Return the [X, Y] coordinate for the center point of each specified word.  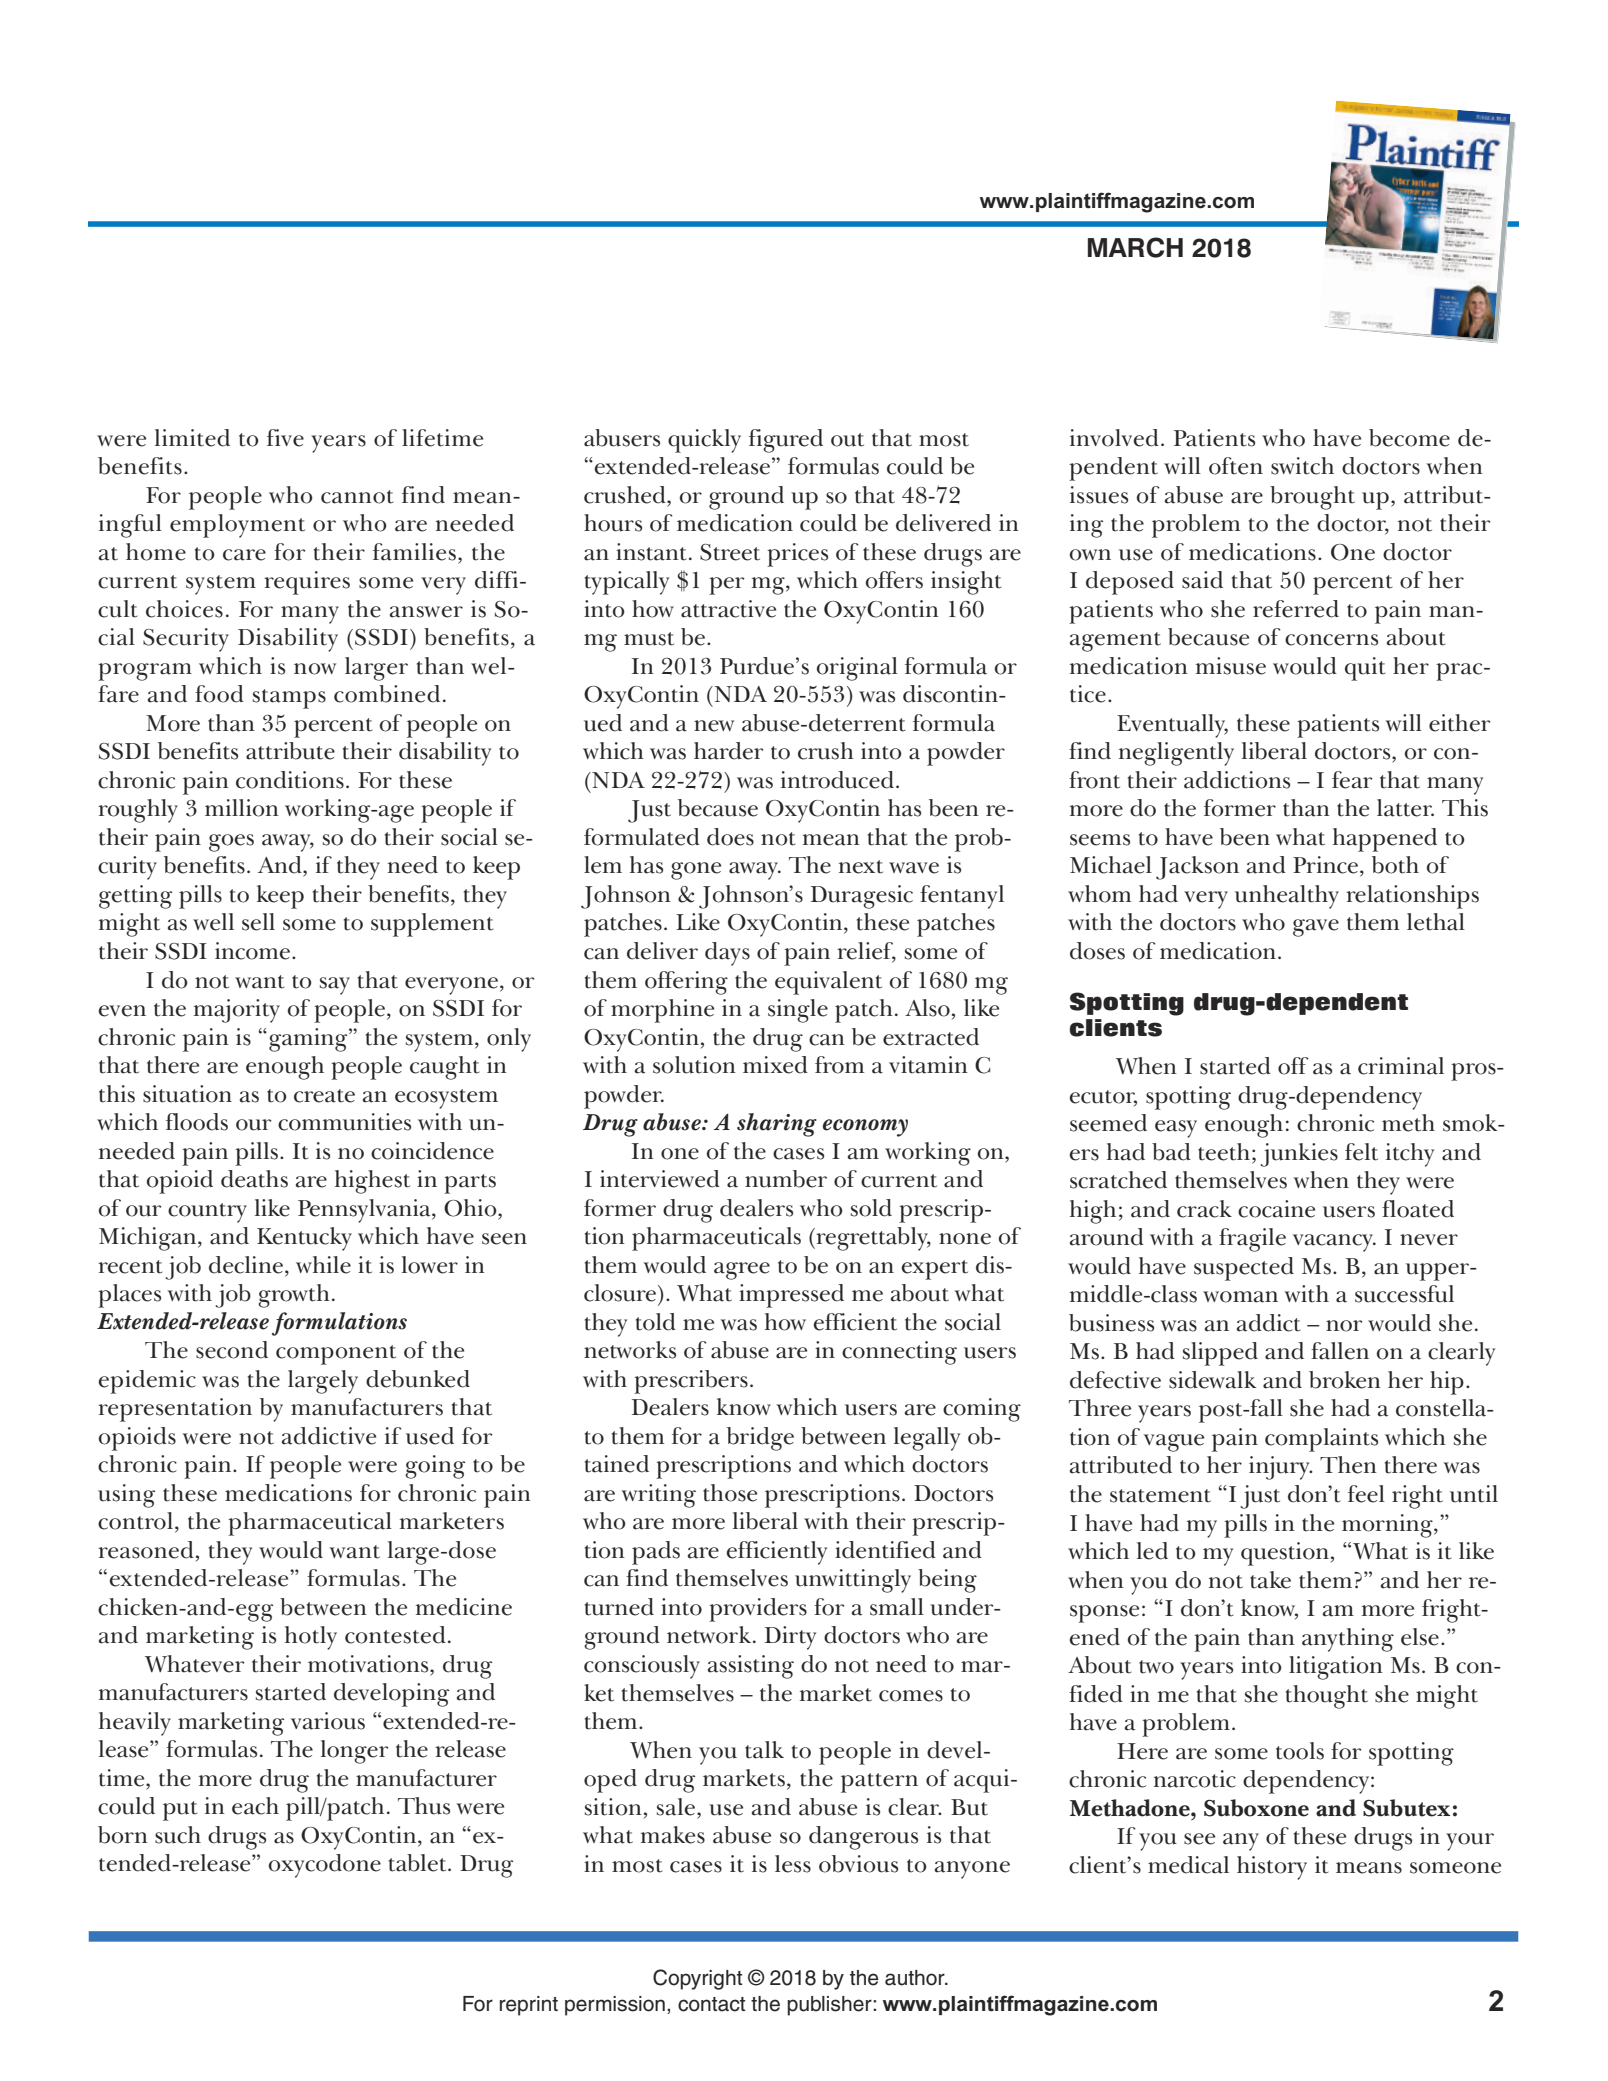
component [336, 1355]
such [178, 1835]
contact [711, 2004]
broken [1345, 1380]
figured [786, 441]
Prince [1327, 866]
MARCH [1135, 247]
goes [231, 843]
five [285, 438]
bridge [760, 1439]
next [861, 867]
